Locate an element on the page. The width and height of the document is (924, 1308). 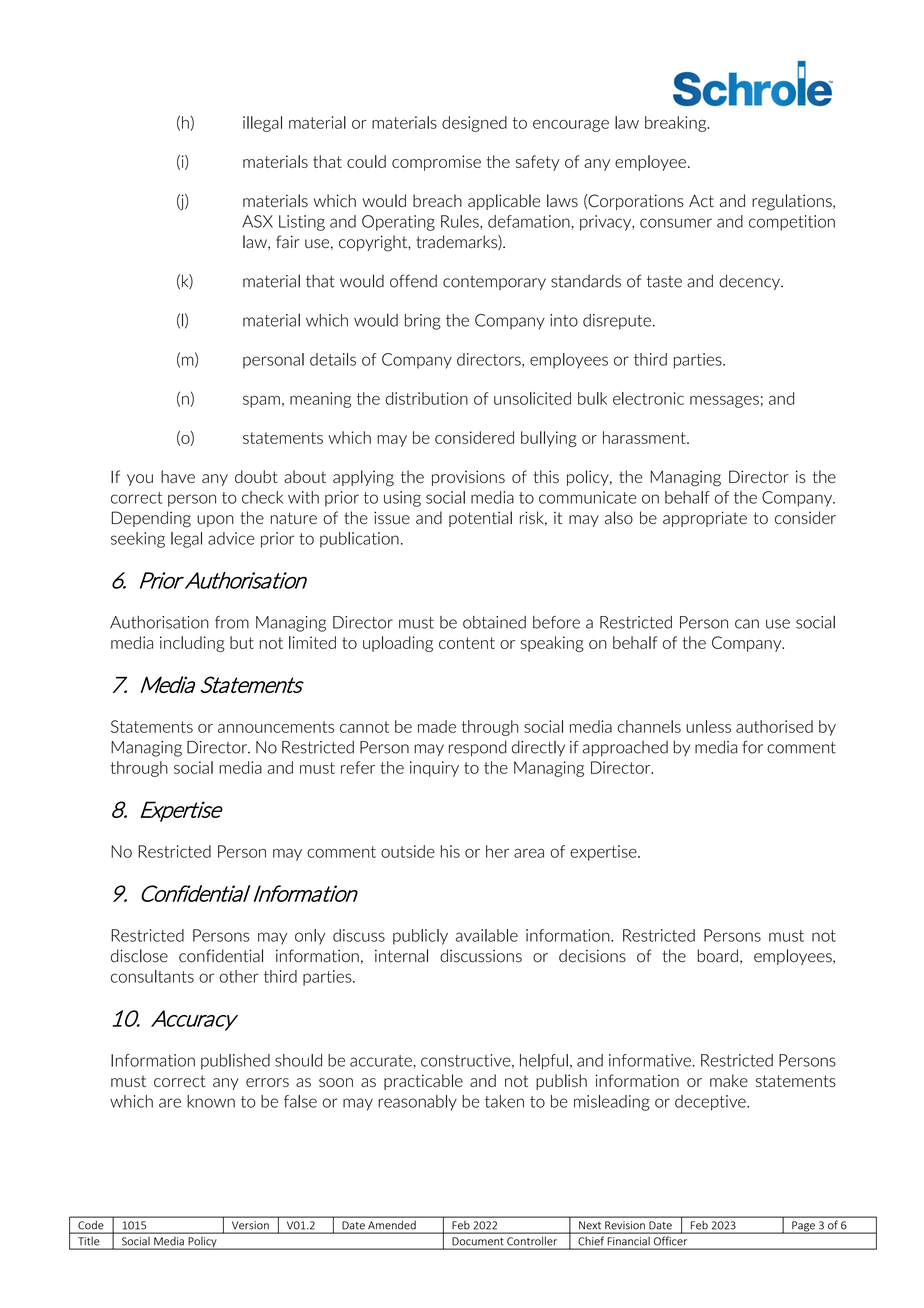
breaking is located at coordinates (677, 124).
